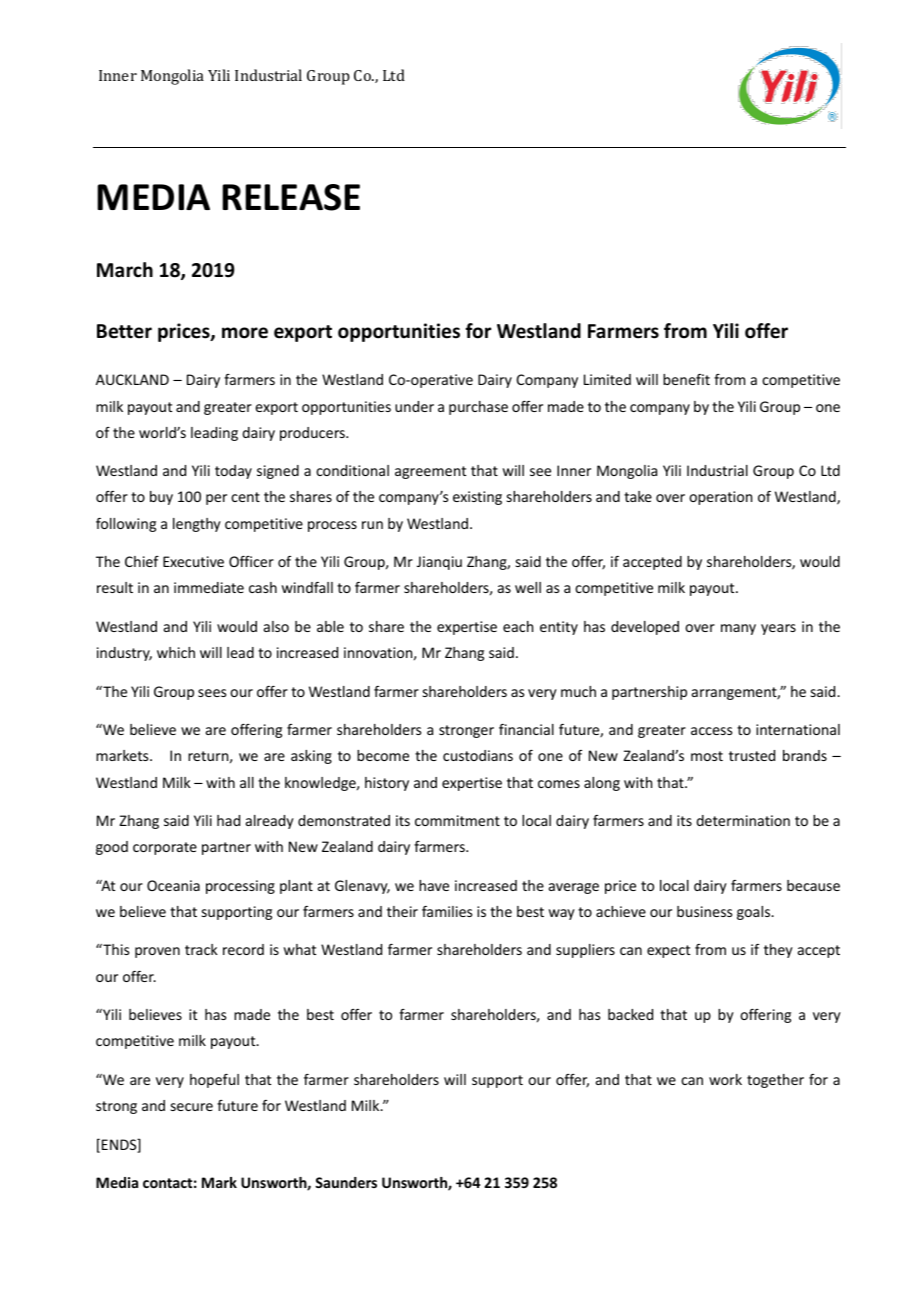 This screenshot has width=924, height=1308. I want to click on had, so click(228, 820).
